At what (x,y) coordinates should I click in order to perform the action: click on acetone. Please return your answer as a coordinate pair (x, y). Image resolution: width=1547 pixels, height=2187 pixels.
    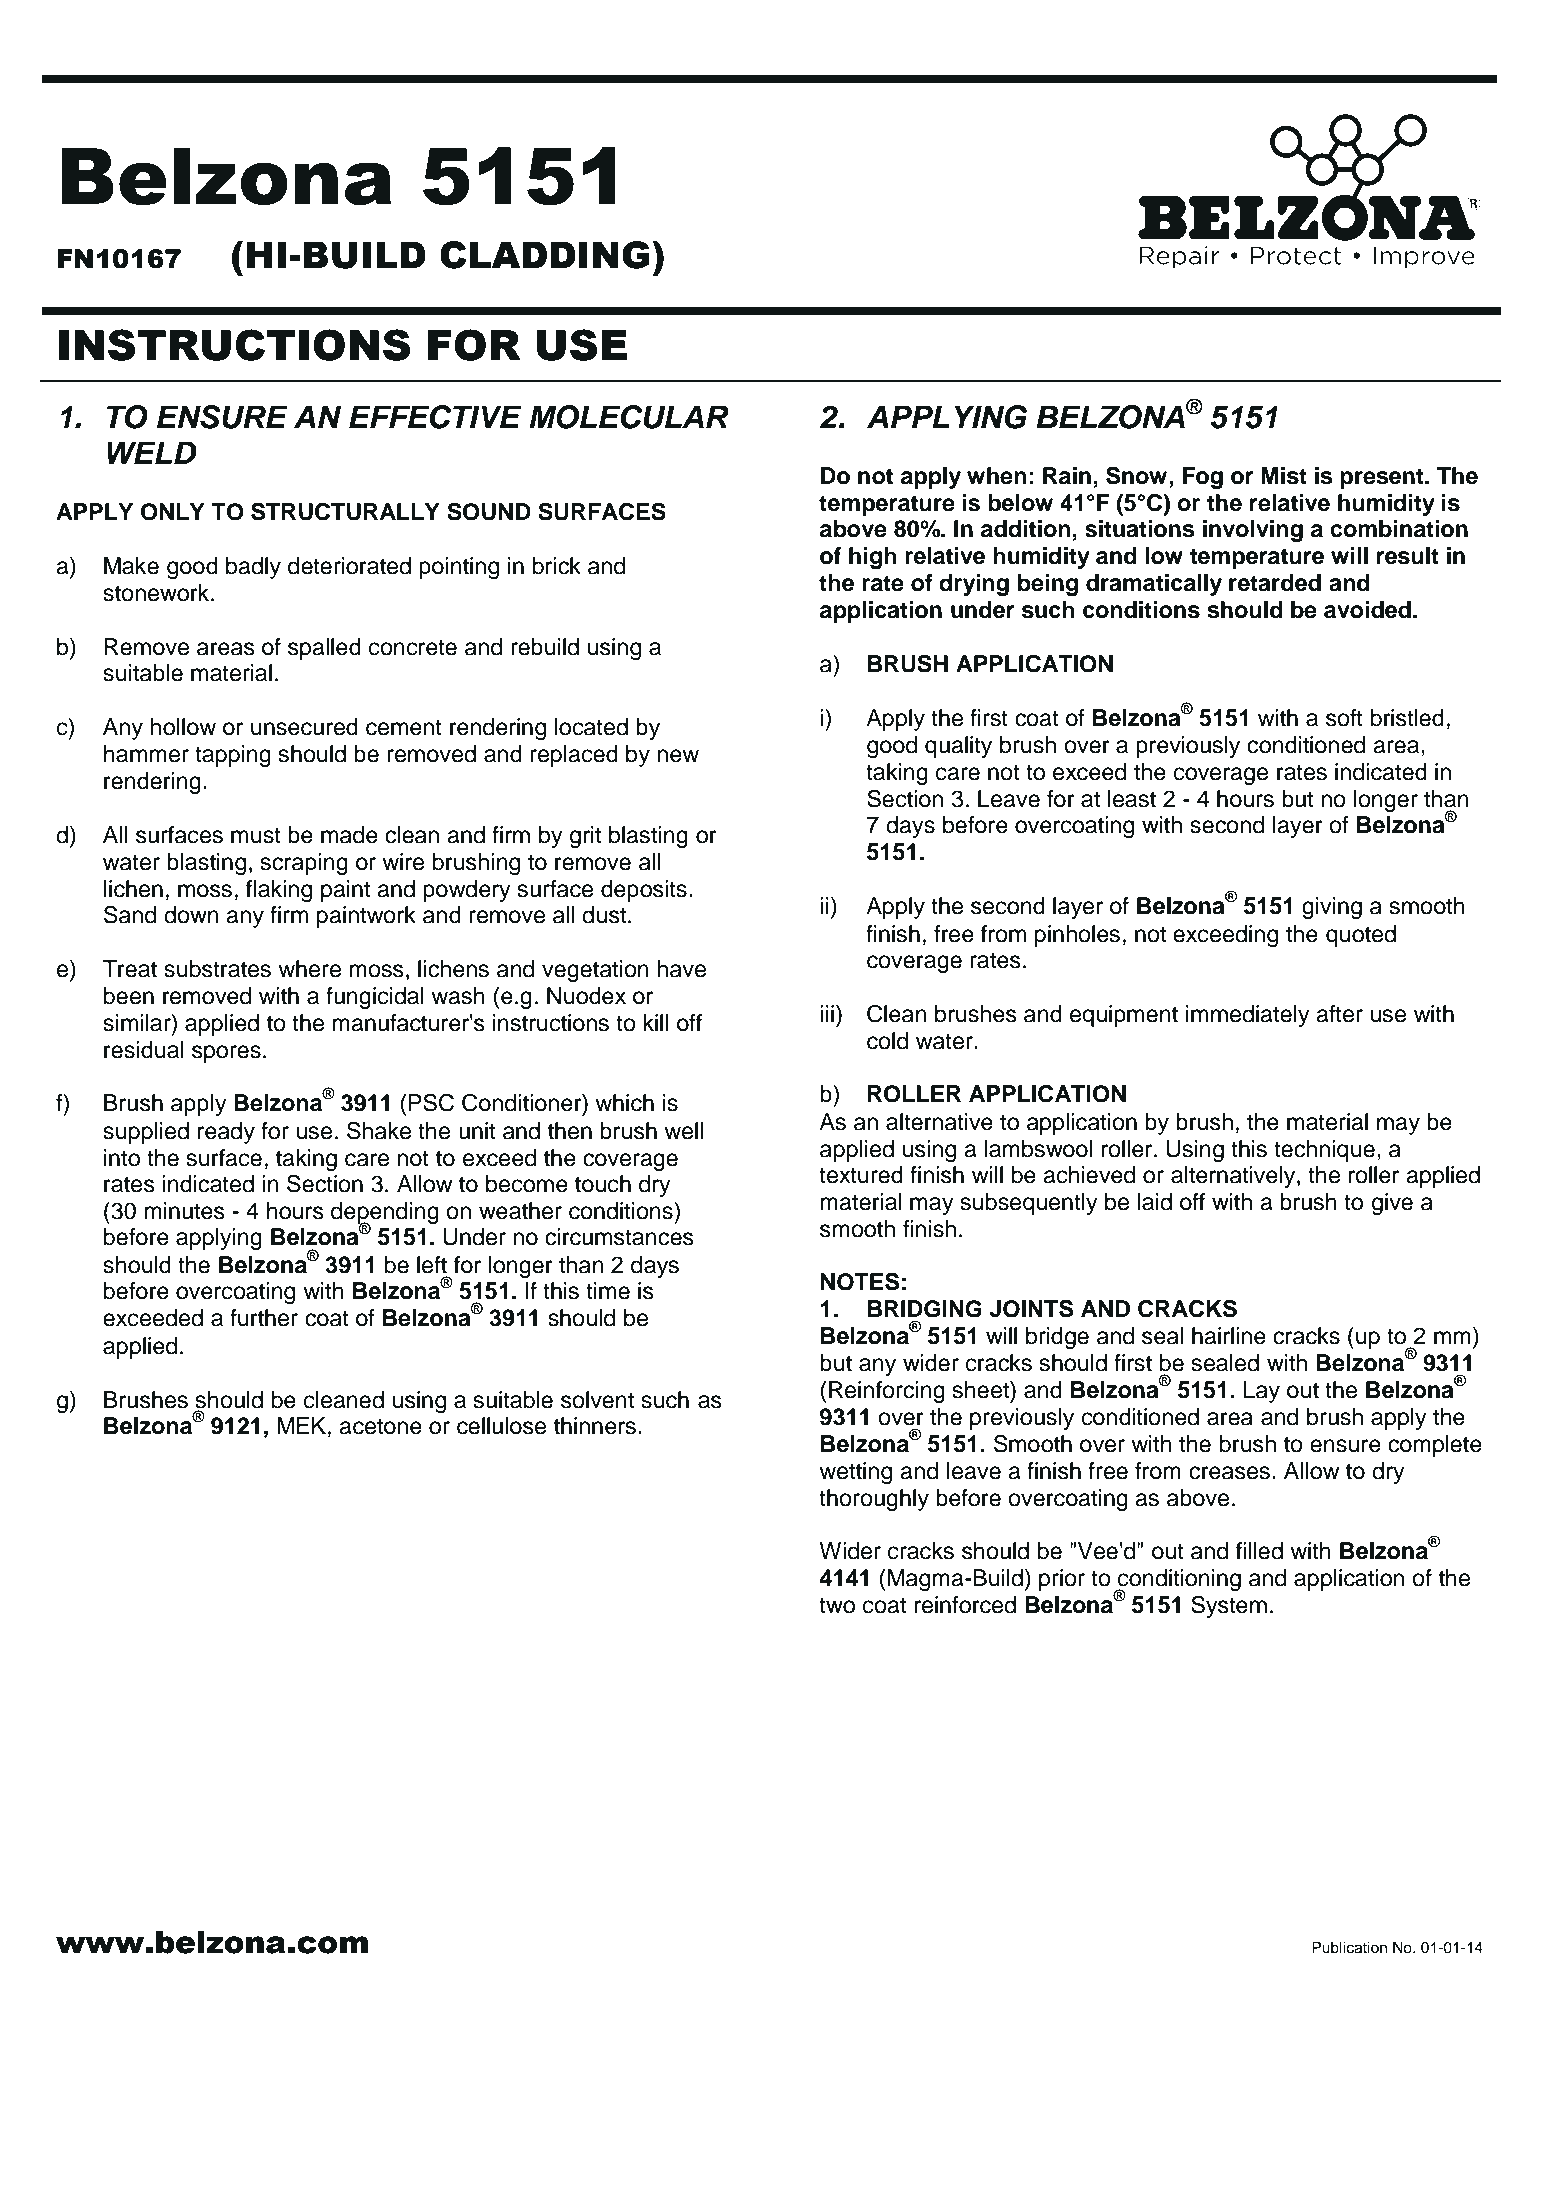
    Looking at the image, I should click on (380, 1426).
